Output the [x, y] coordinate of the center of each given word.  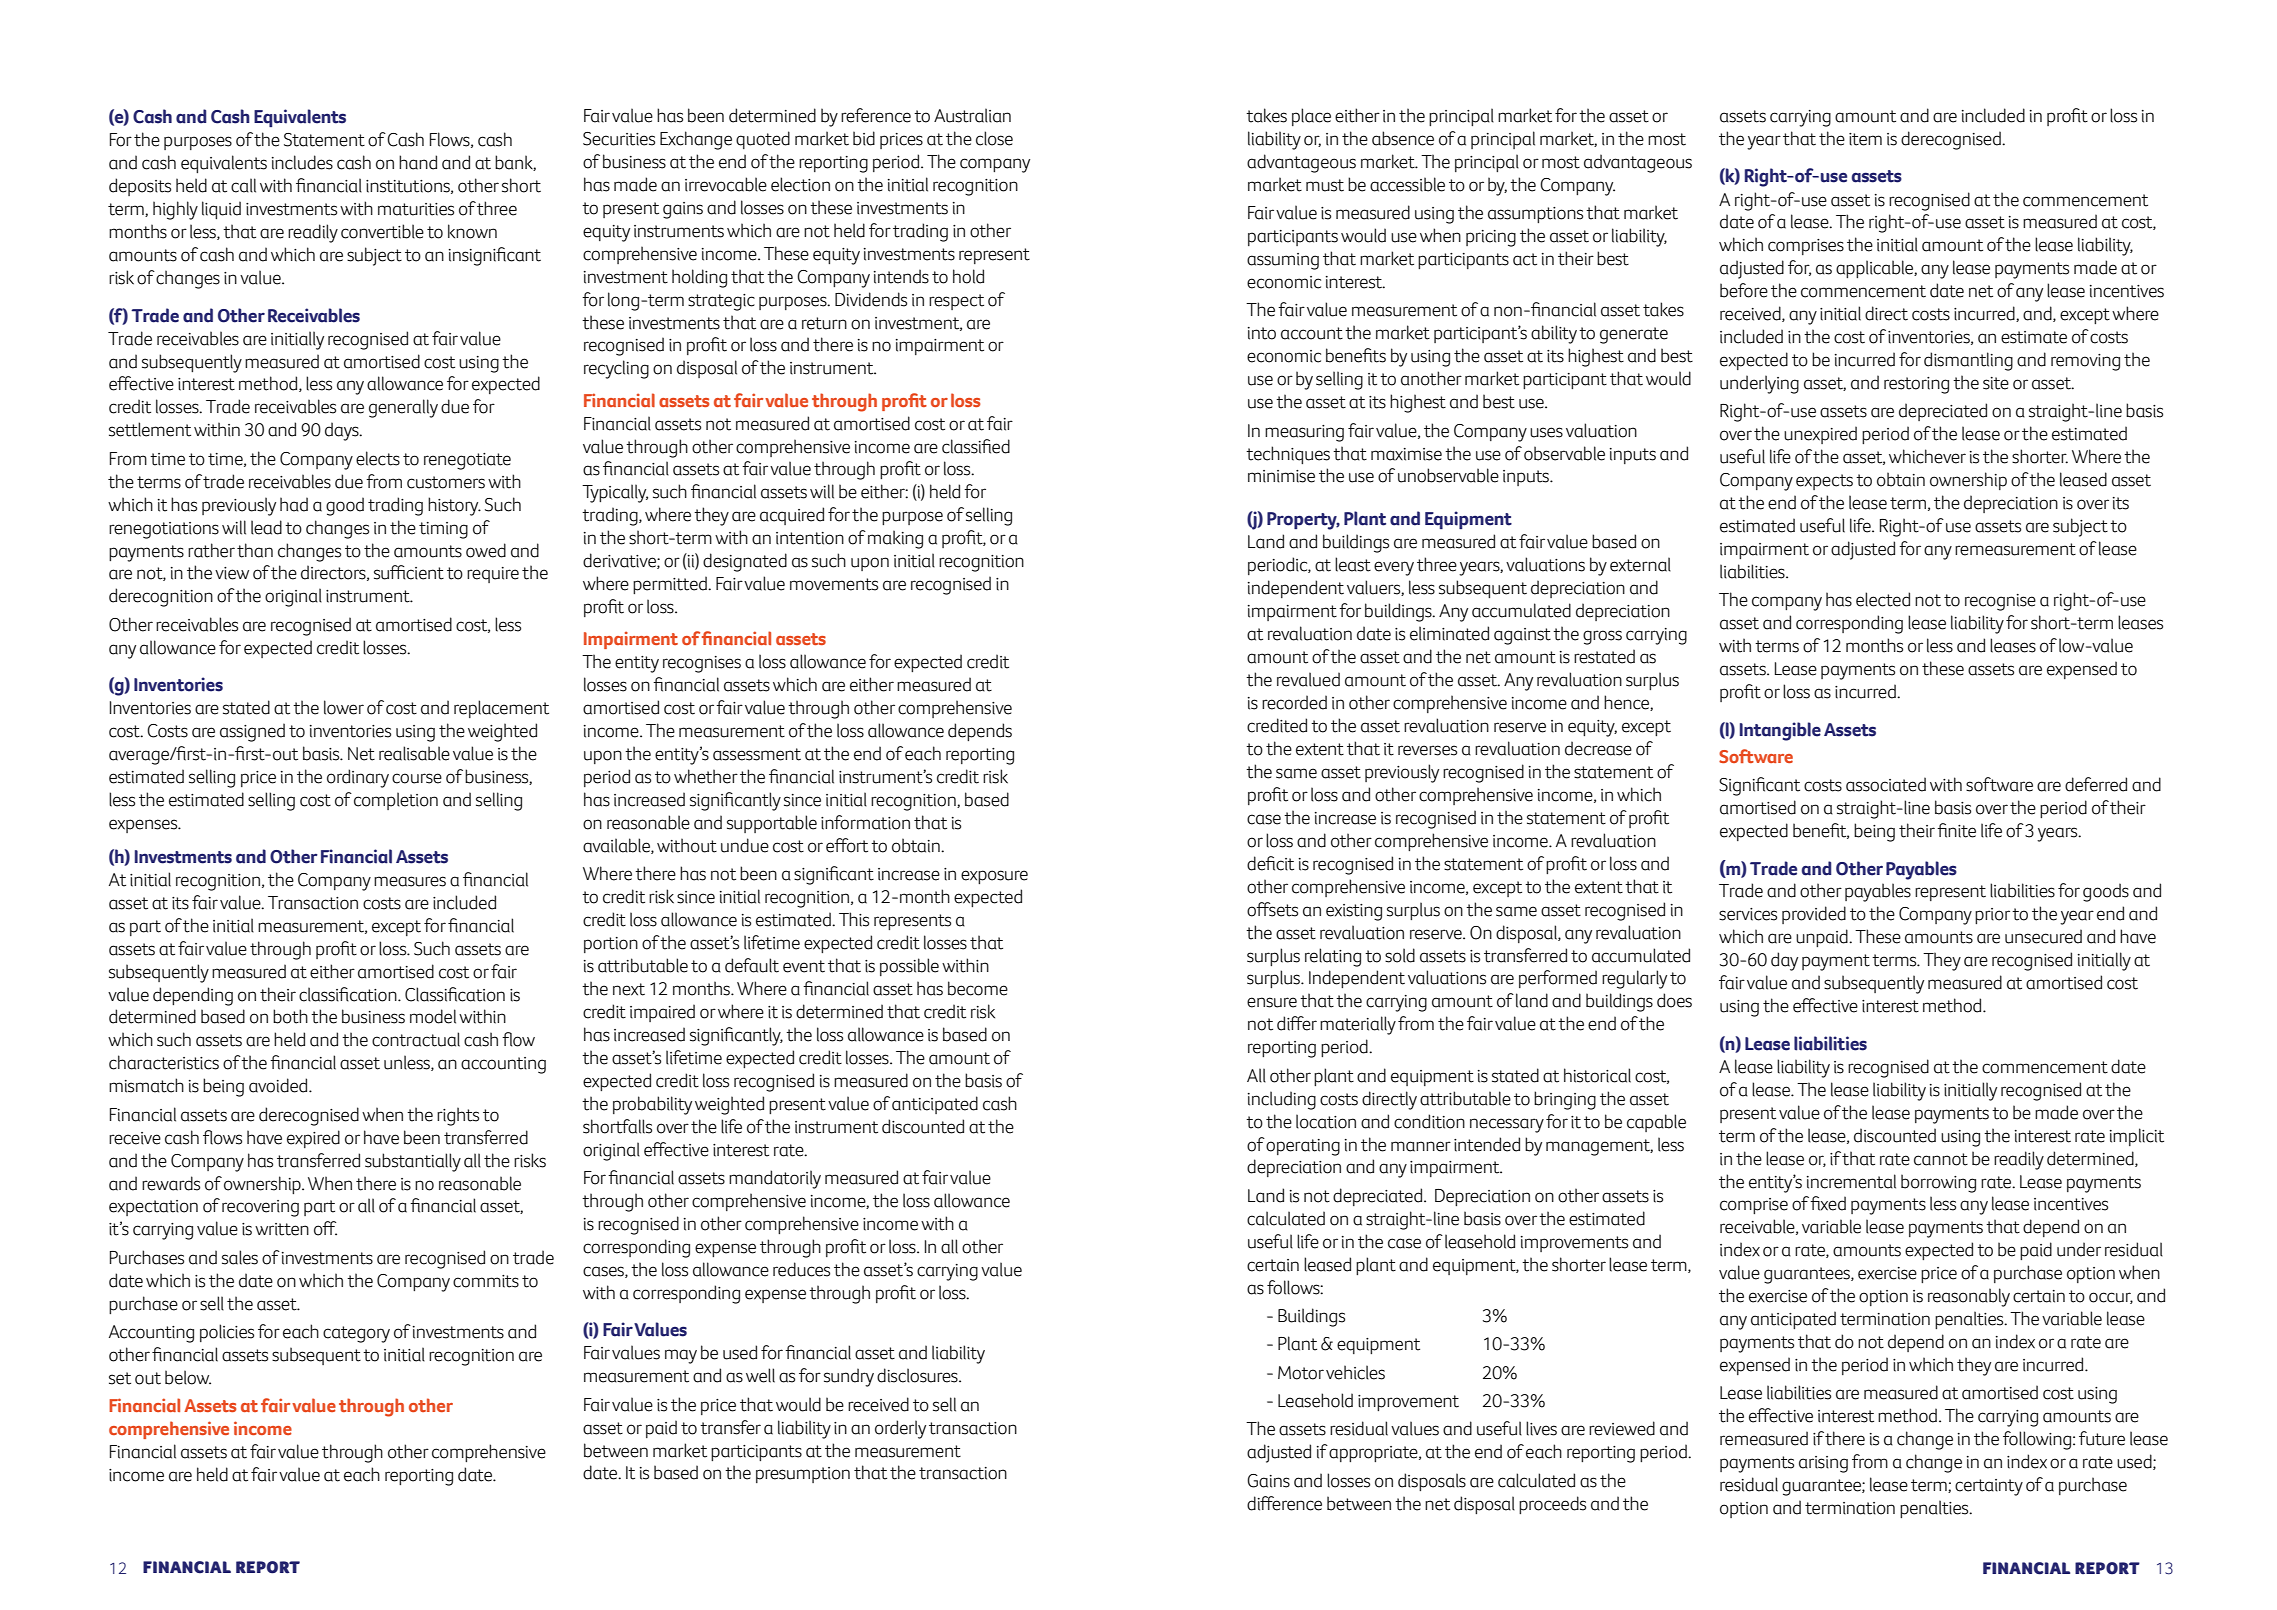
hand [418, 162]
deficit [1270, 863]
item [1865, 139]
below [188, 1377]
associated [1886, 784]
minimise [1281, 476]
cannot [1941, 1159]
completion [396, 801]
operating [1303, 1147]
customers [446, 482]
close [994, 138]
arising [1823, 1464]
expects [1824, 482]
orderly [900, 1429]
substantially [413, 1162]
